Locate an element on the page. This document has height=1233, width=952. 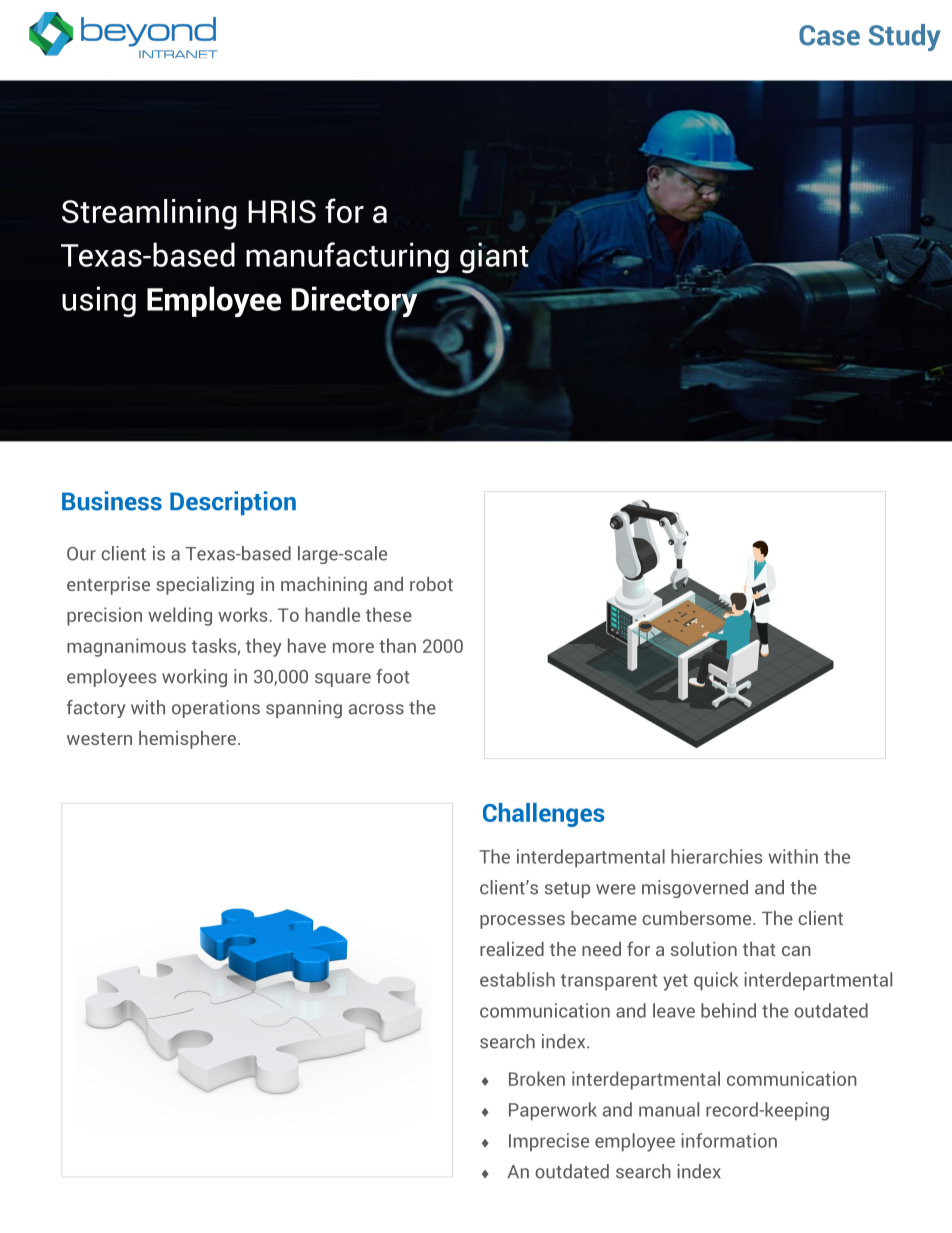
robot is located at coordinates (431, 584).
